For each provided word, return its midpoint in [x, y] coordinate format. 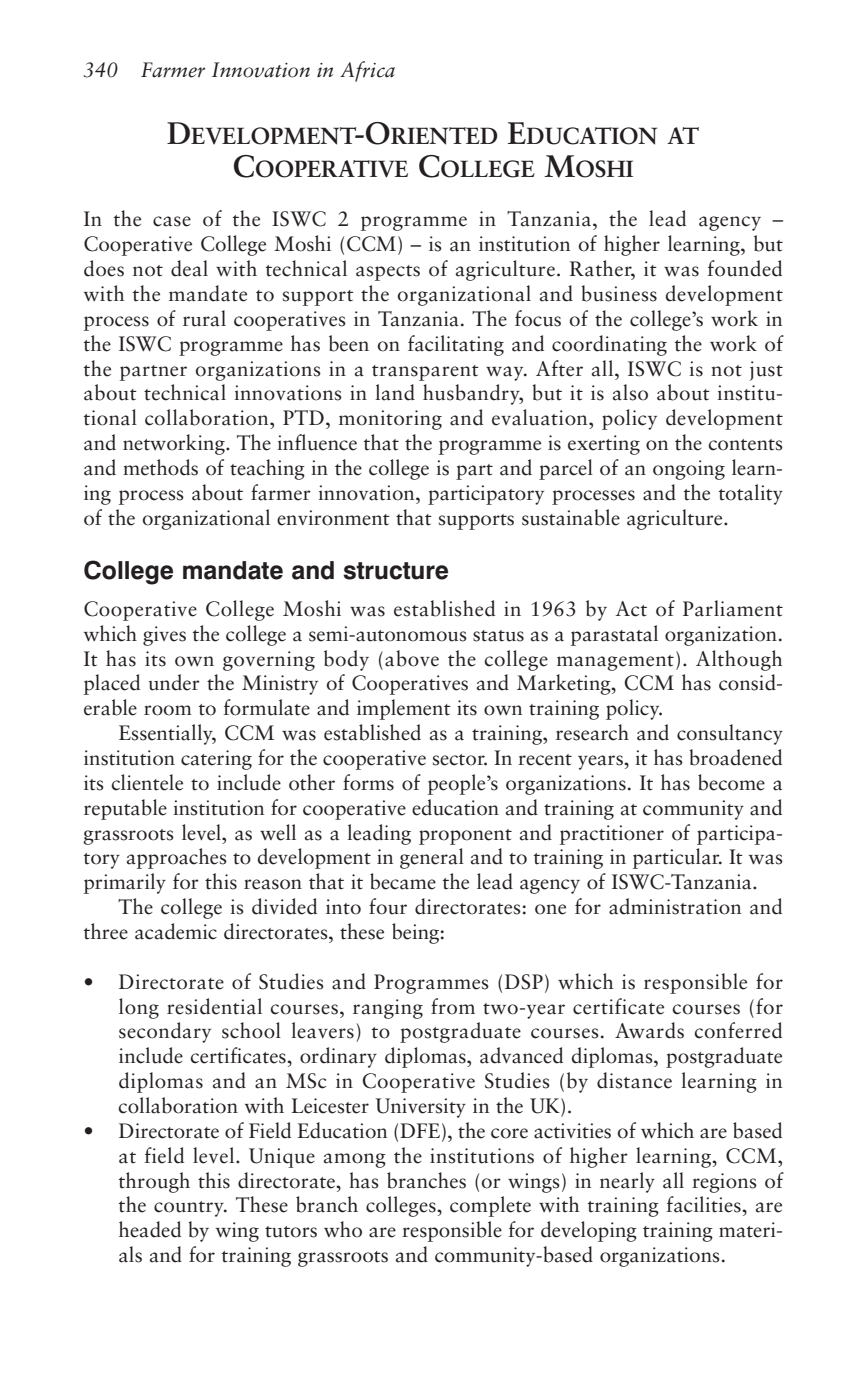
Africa [367, 71]
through [154, 1182]
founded [744, 268]
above [412, 658]
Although [739, 660]
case [172, 221]
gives [164, 636]
